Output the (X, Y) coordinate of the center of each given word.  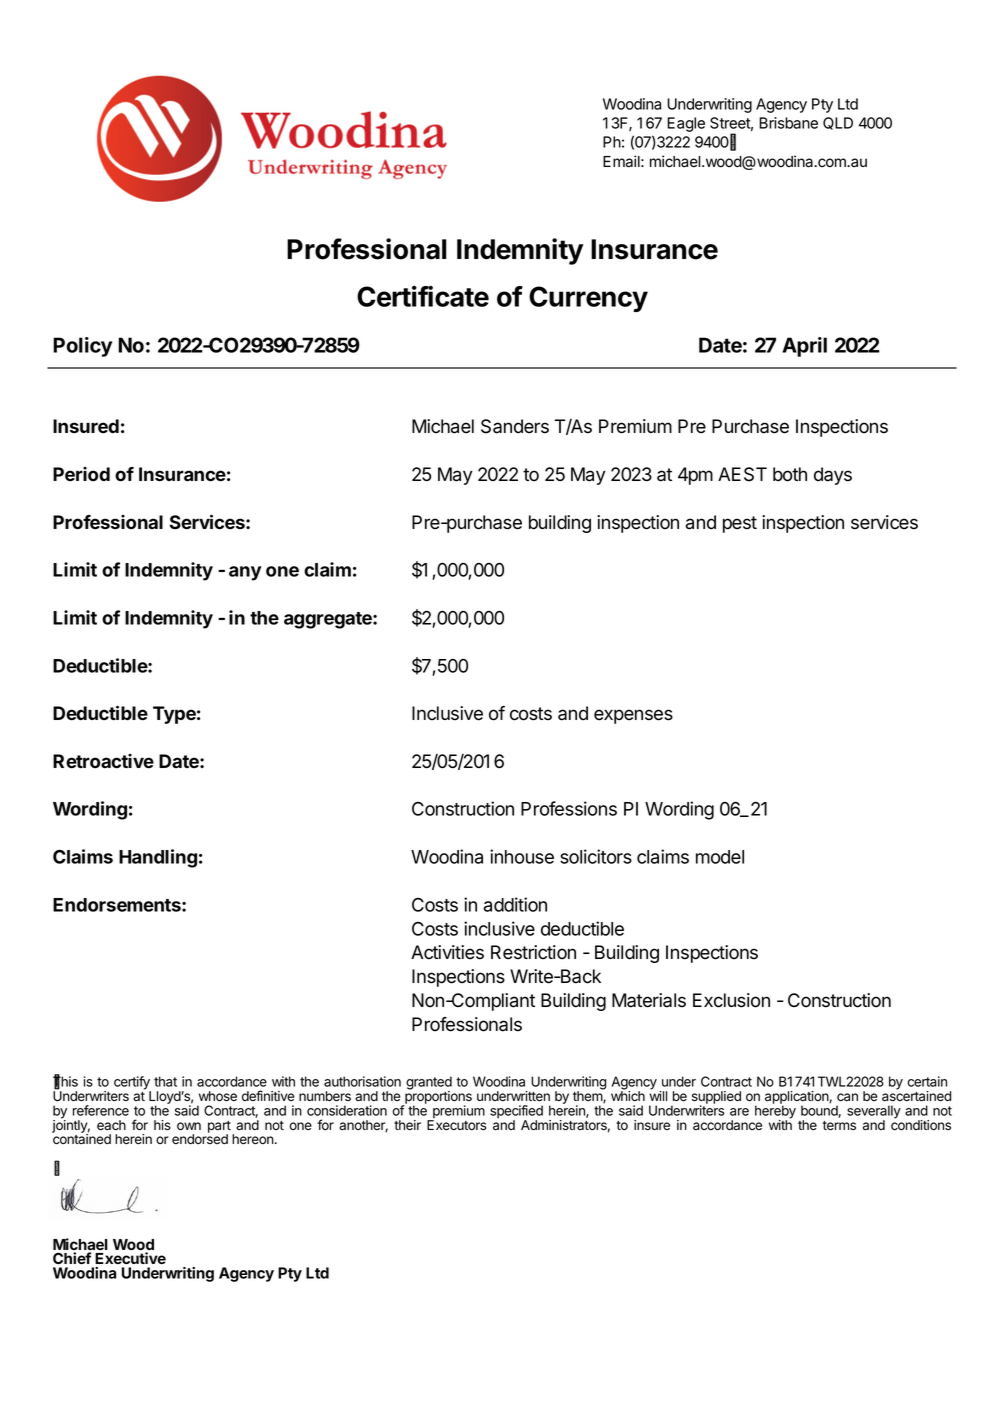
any (245, 573)
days (833, 476)
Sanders (515, 426)
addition (515, 904)
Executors (456, 1124)
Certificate (423, 296)
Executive (130, 1258)
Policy (82, 347)
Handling (158, 858)
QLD (838, 123)
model (720, 857)
